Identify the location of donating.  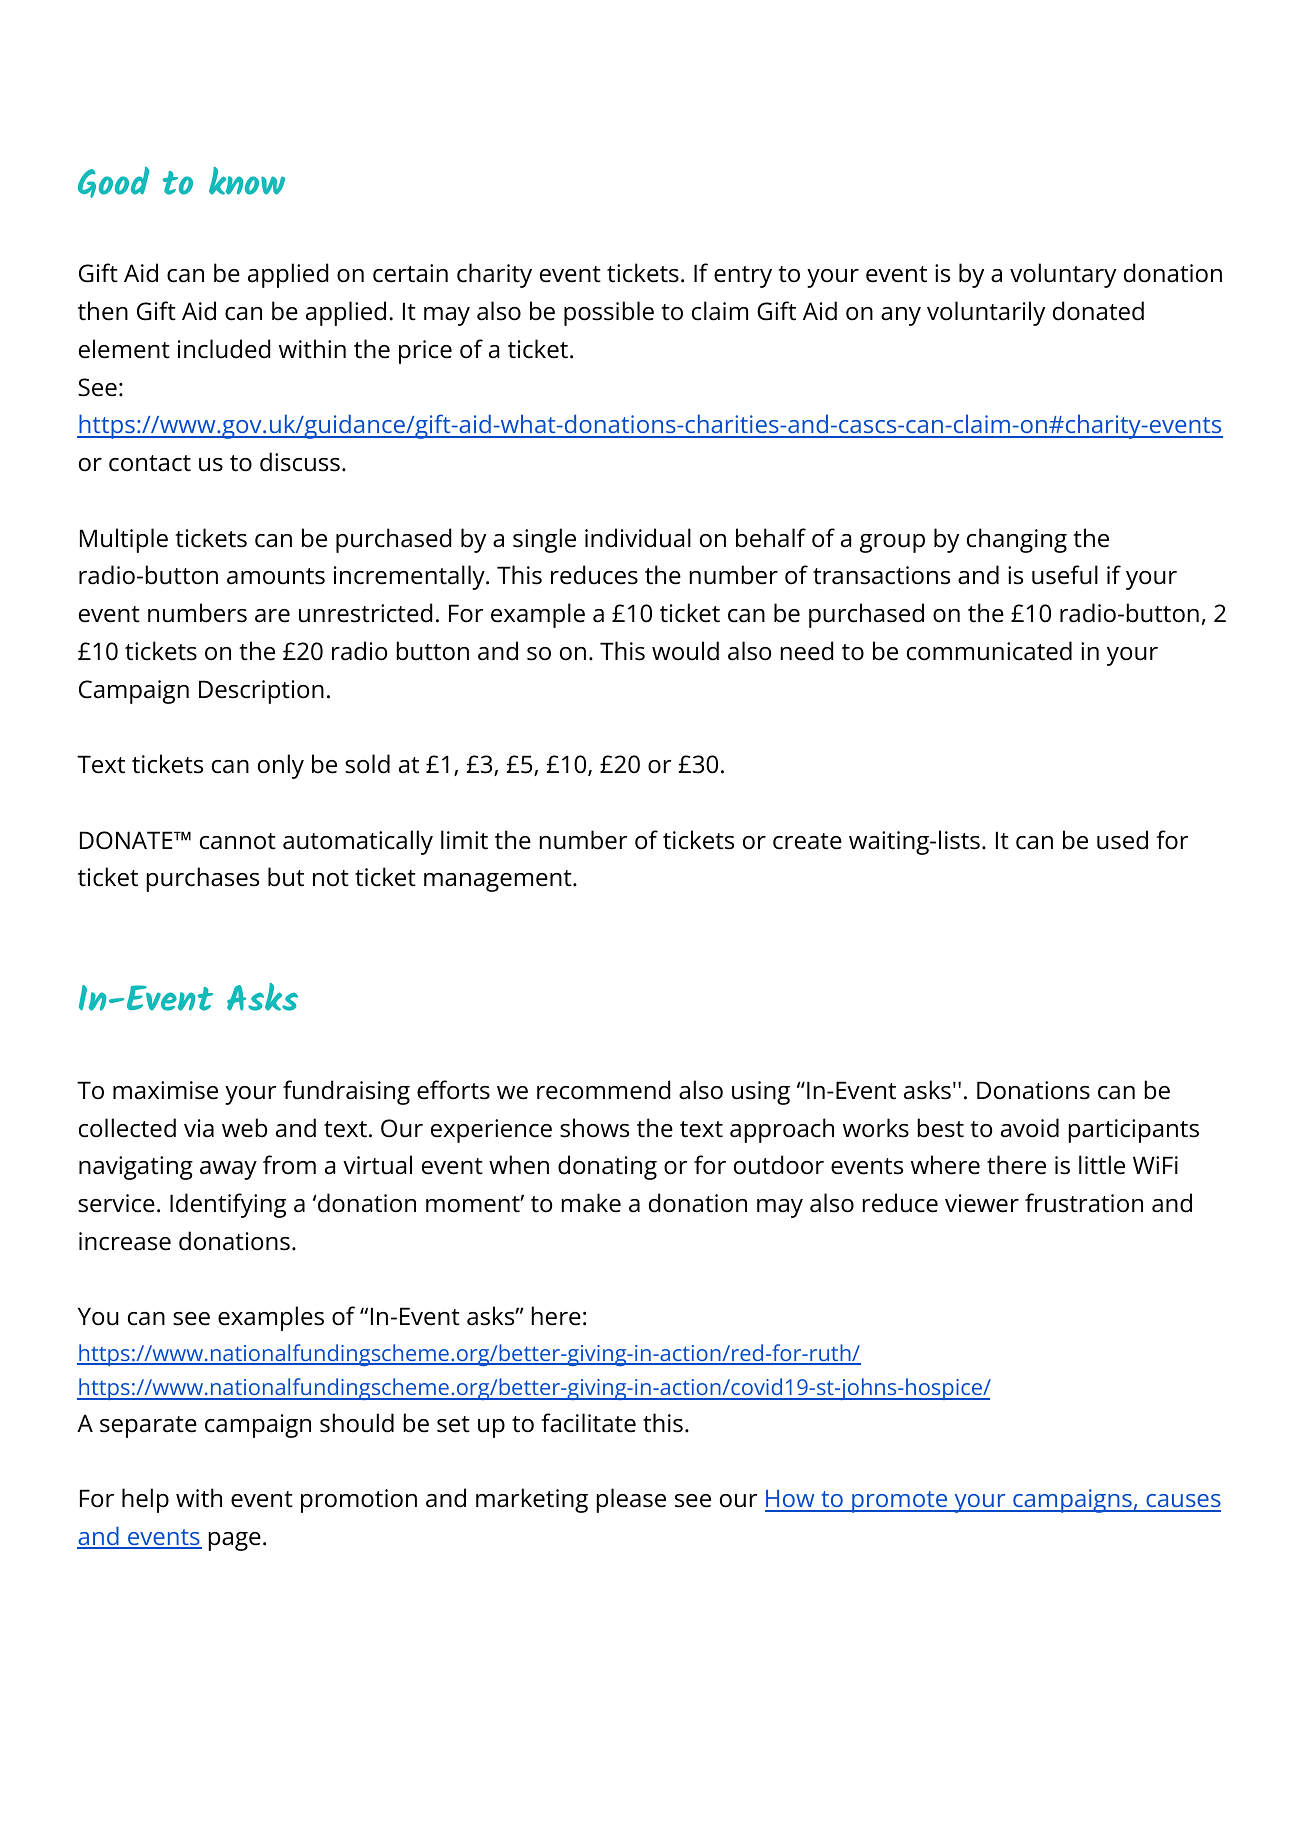
(607, 1167).
